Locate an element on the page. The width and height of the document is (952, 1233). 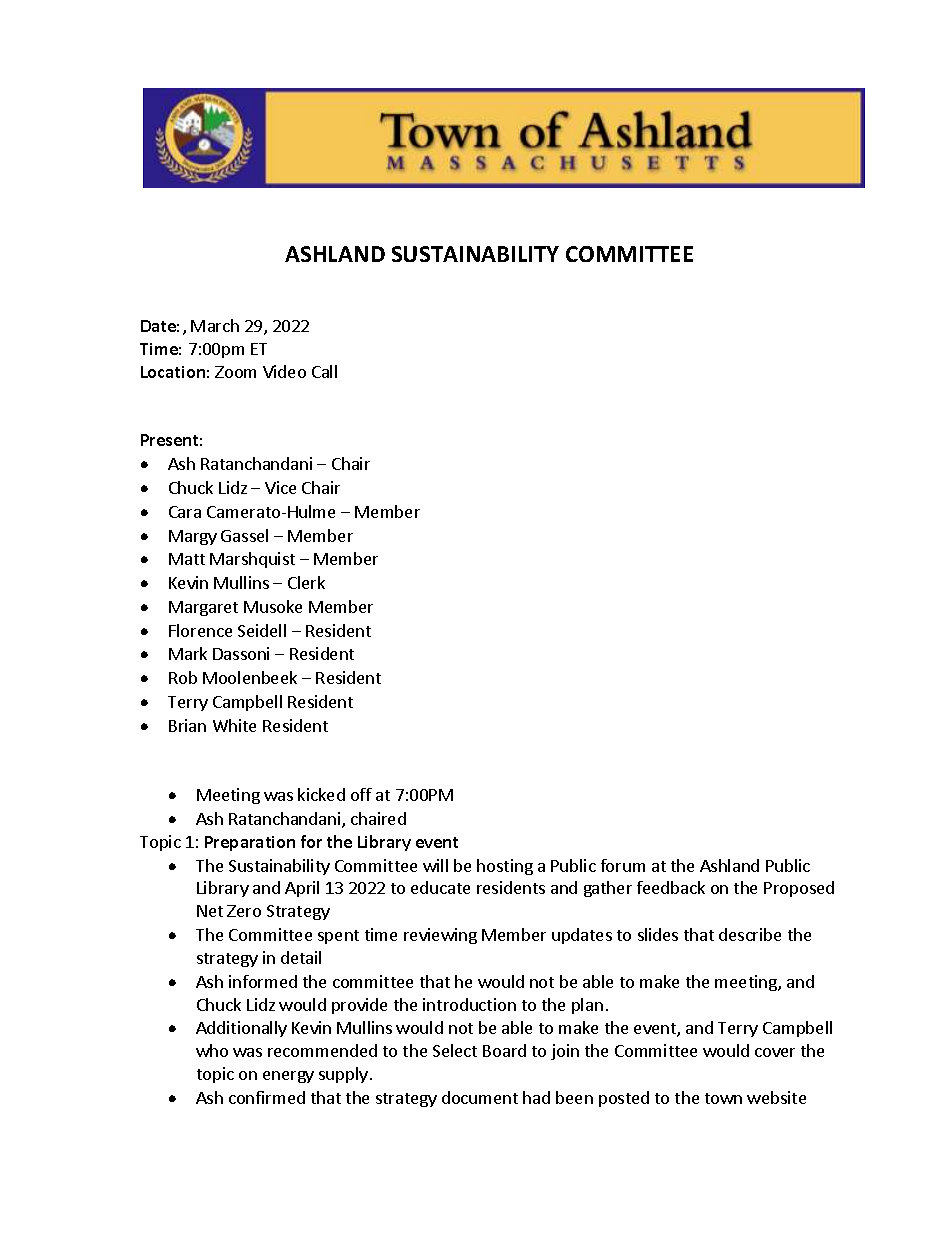
Call is located at coordinates (324, 371).
